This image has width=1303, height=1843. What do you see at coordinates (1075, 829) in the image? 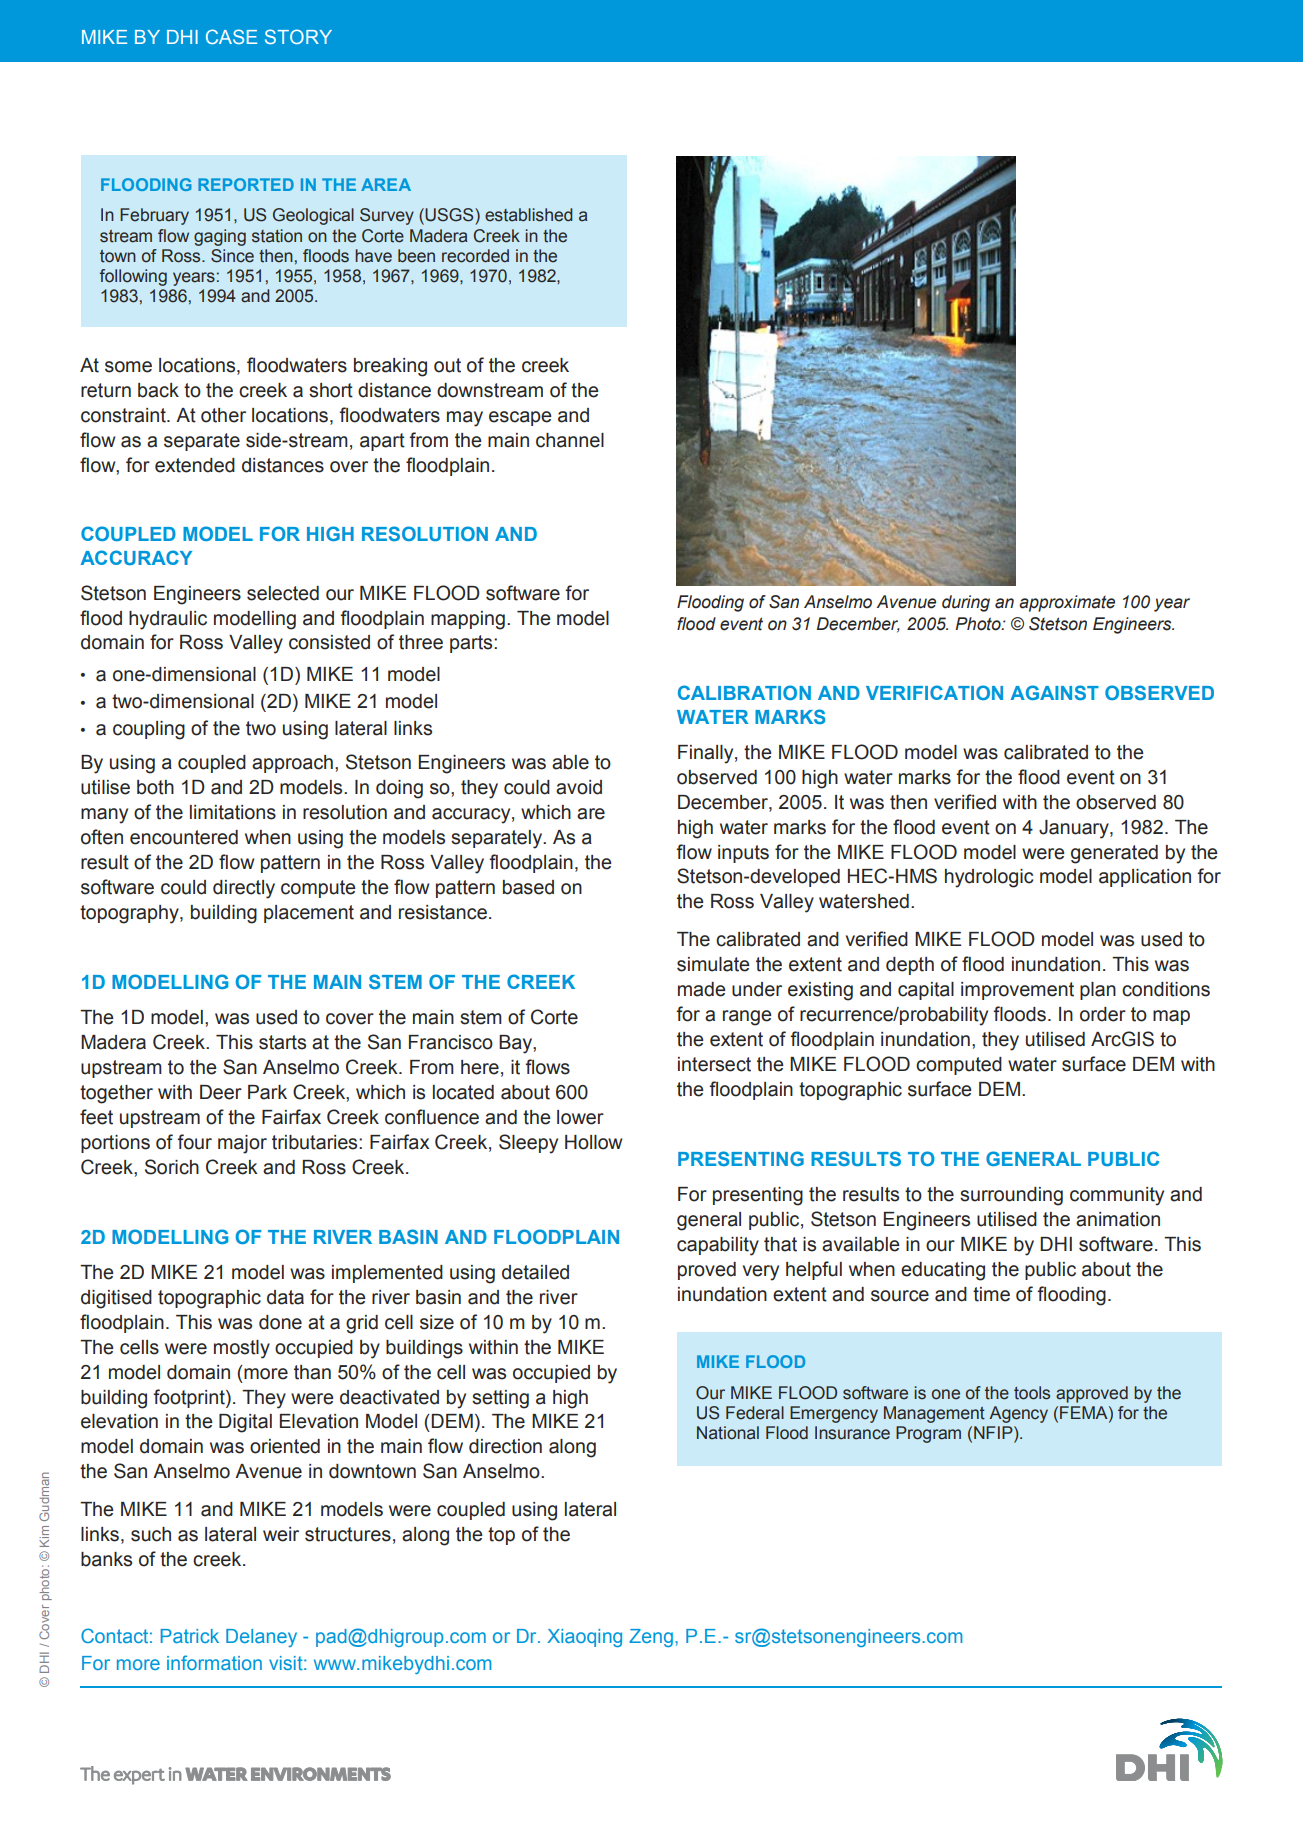
I see `January` at bounding box center [1075, 829].
